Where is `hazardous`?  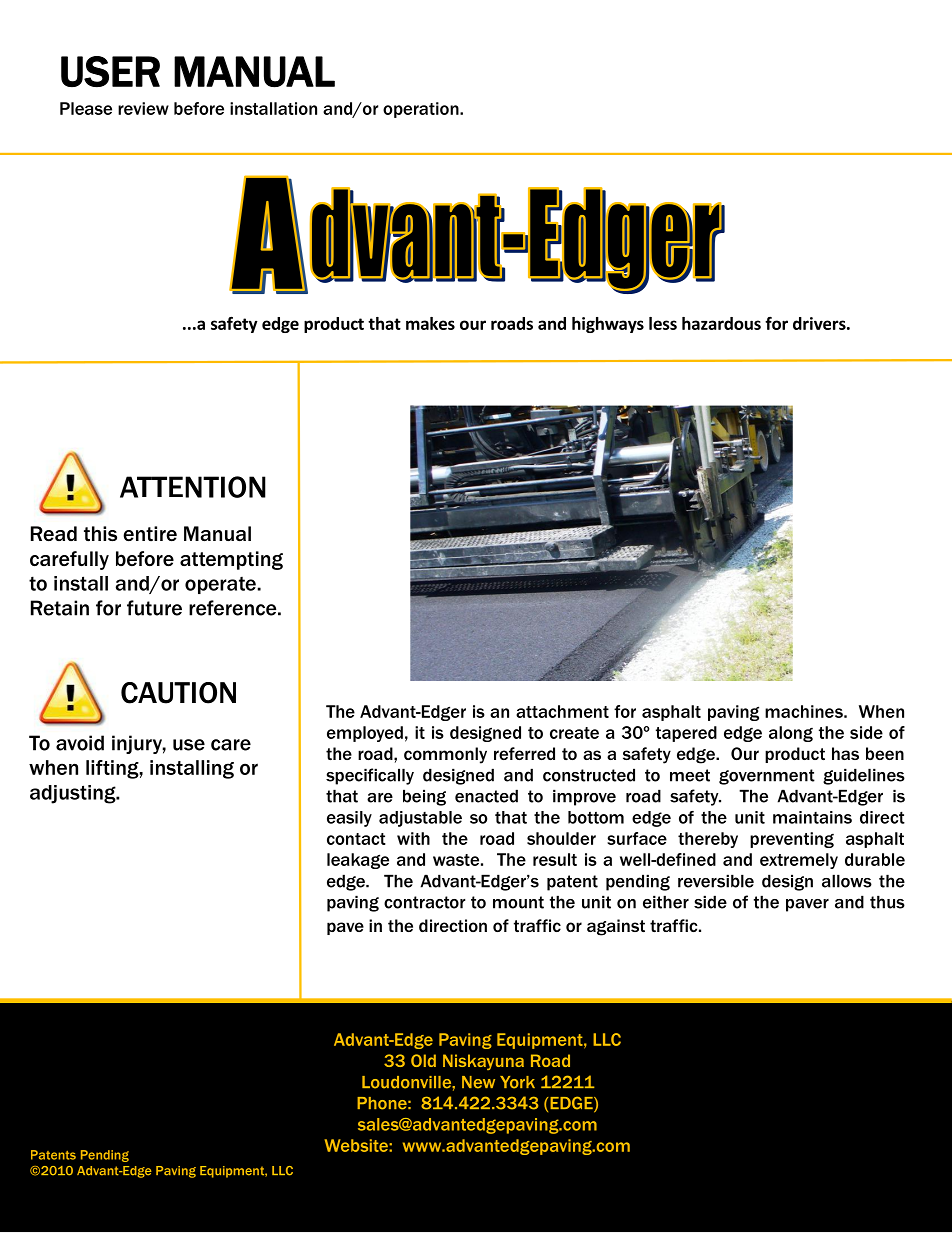 hazardous is located at coordinates (721, 323).
